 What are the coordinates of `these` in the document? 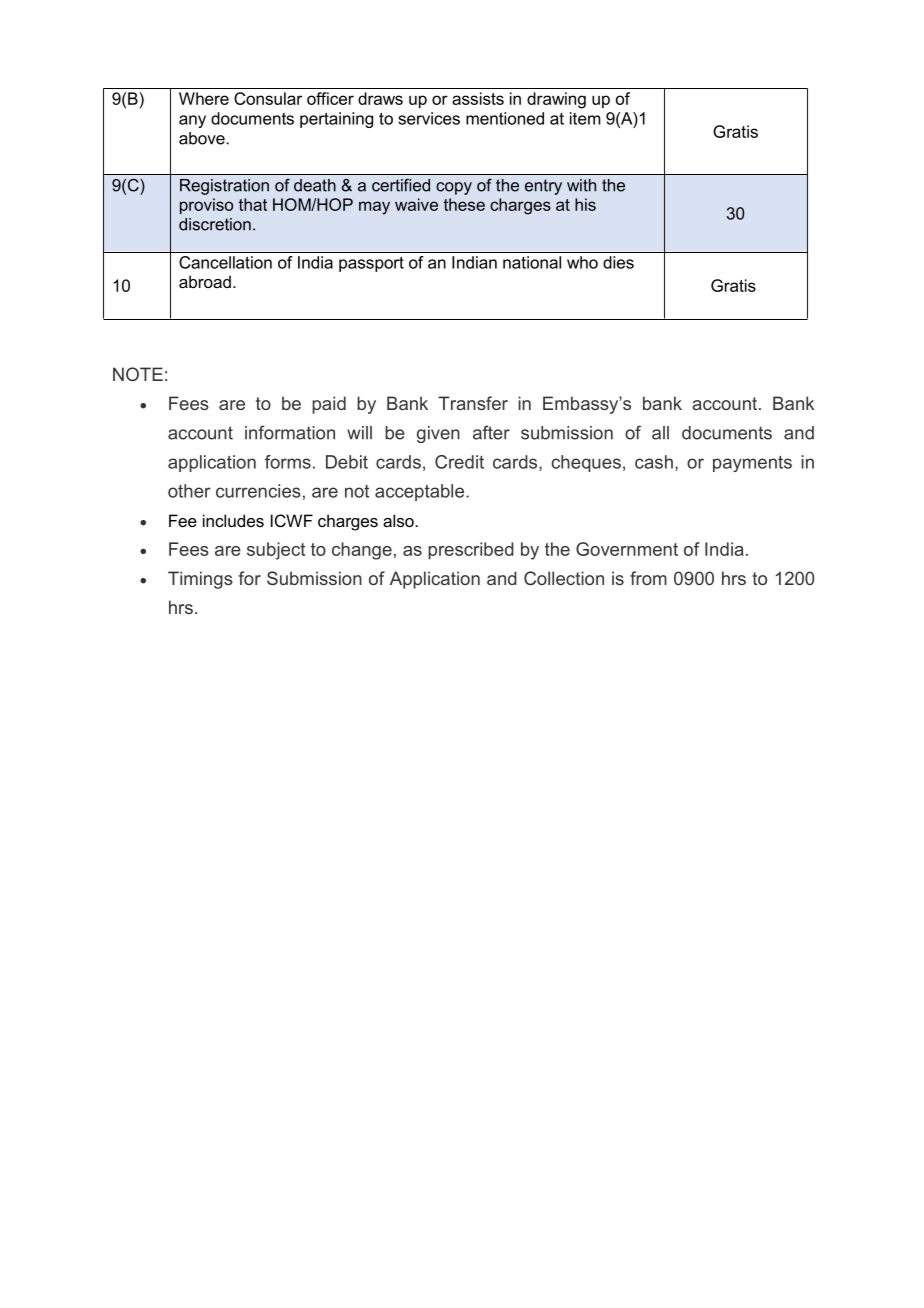 It's located at (464, 204).
